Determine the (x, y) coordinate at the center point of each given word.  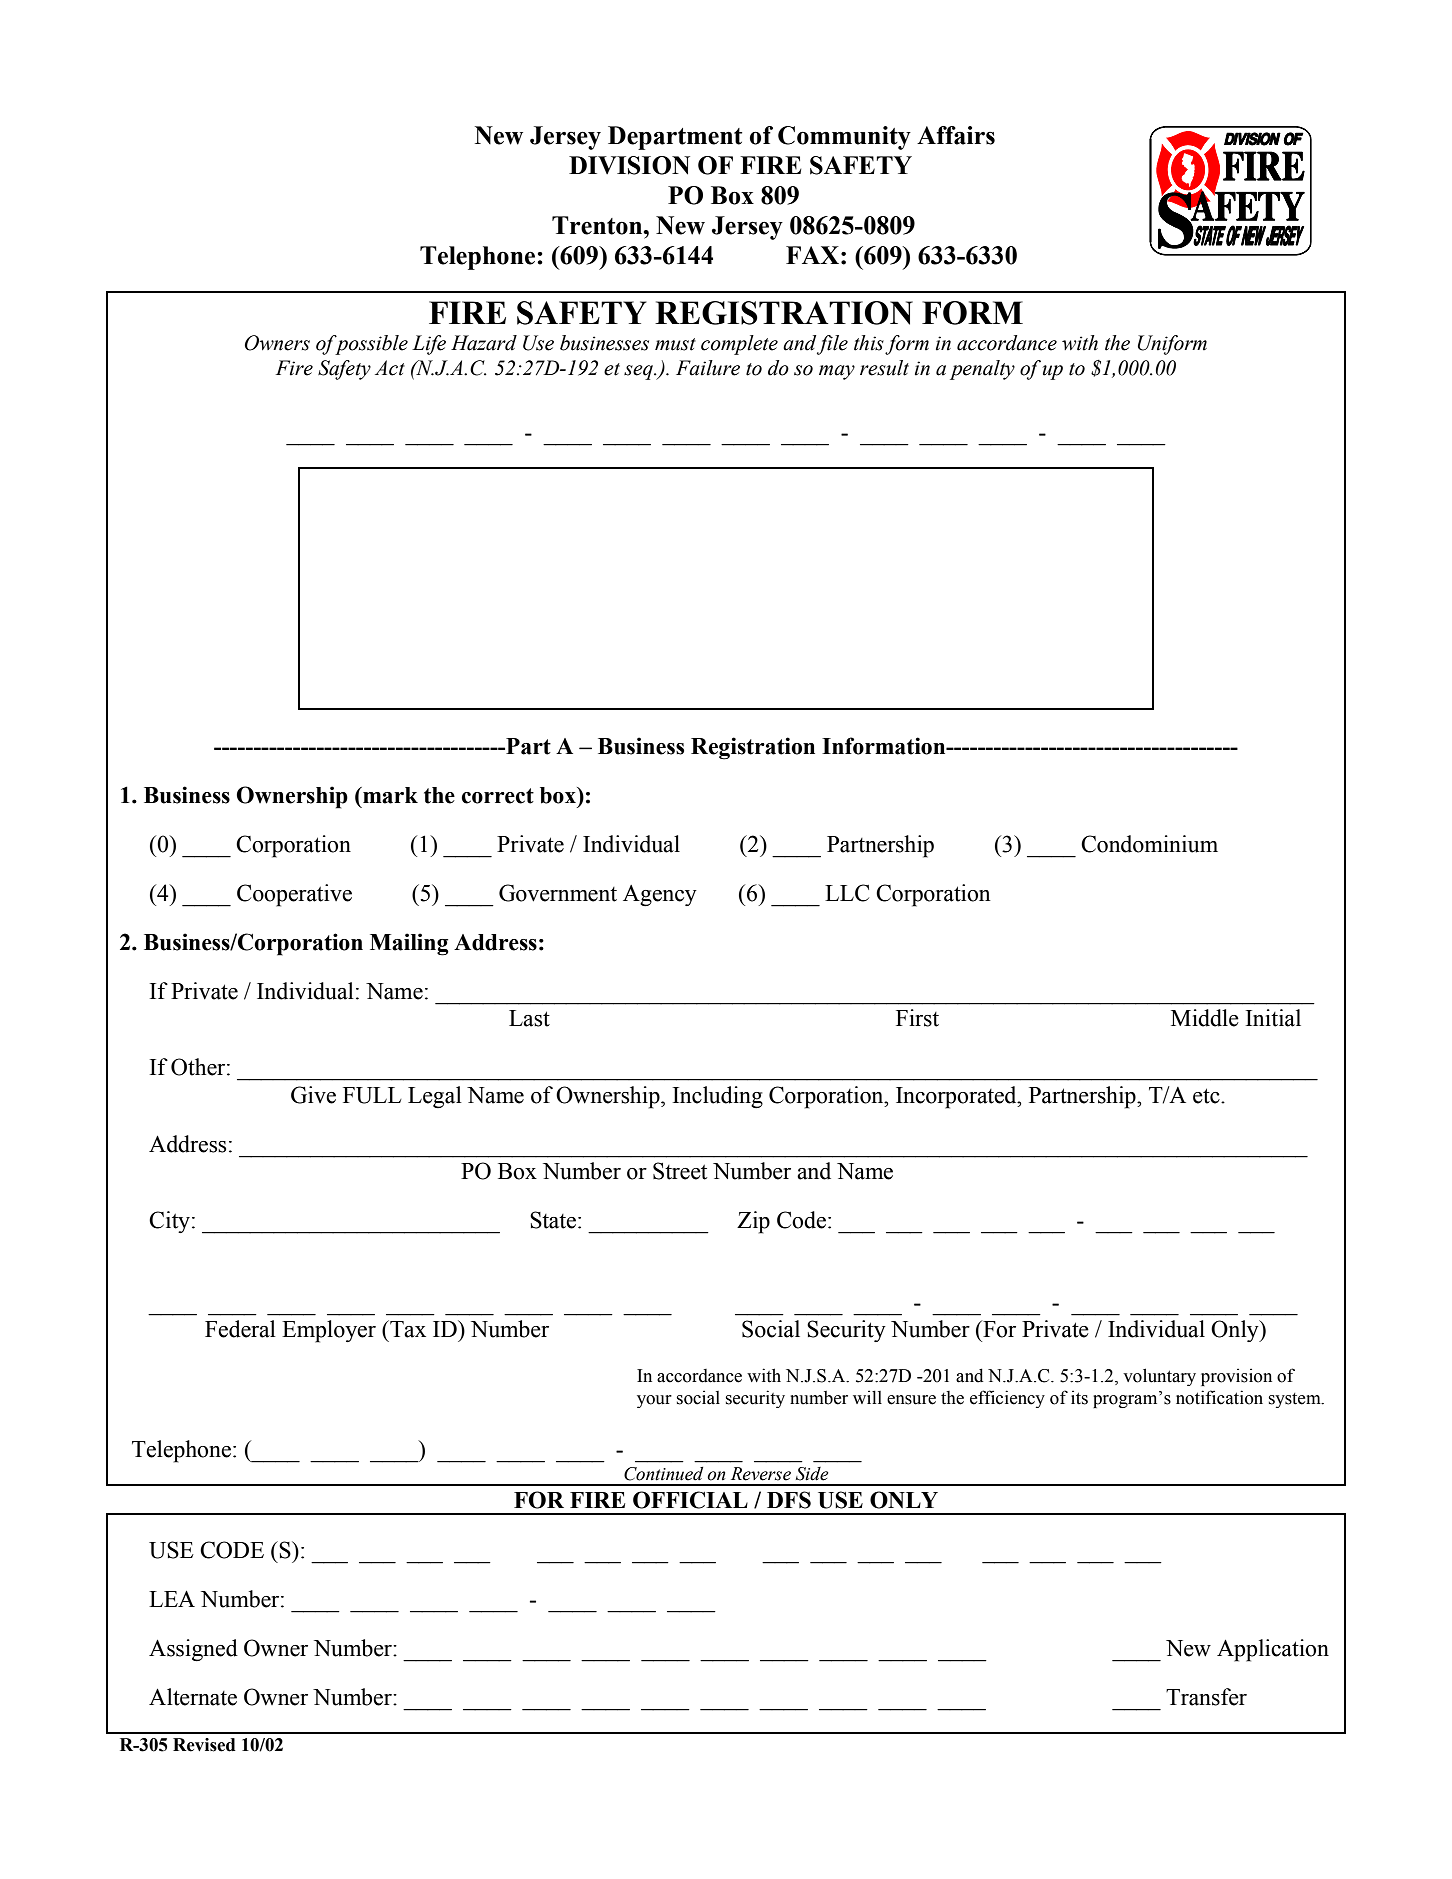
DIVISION (629, 165)
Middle (1205, 1018)
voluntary (1159, 1377)
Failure (708, 368)
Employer (329, 1331)
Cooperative (294, 895)
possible (370, 345)
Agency (660, 896)
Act (390, 368)
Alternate (193, 1697)
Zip (753, 1222)
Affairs (956, 135)
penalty (982, 370)
